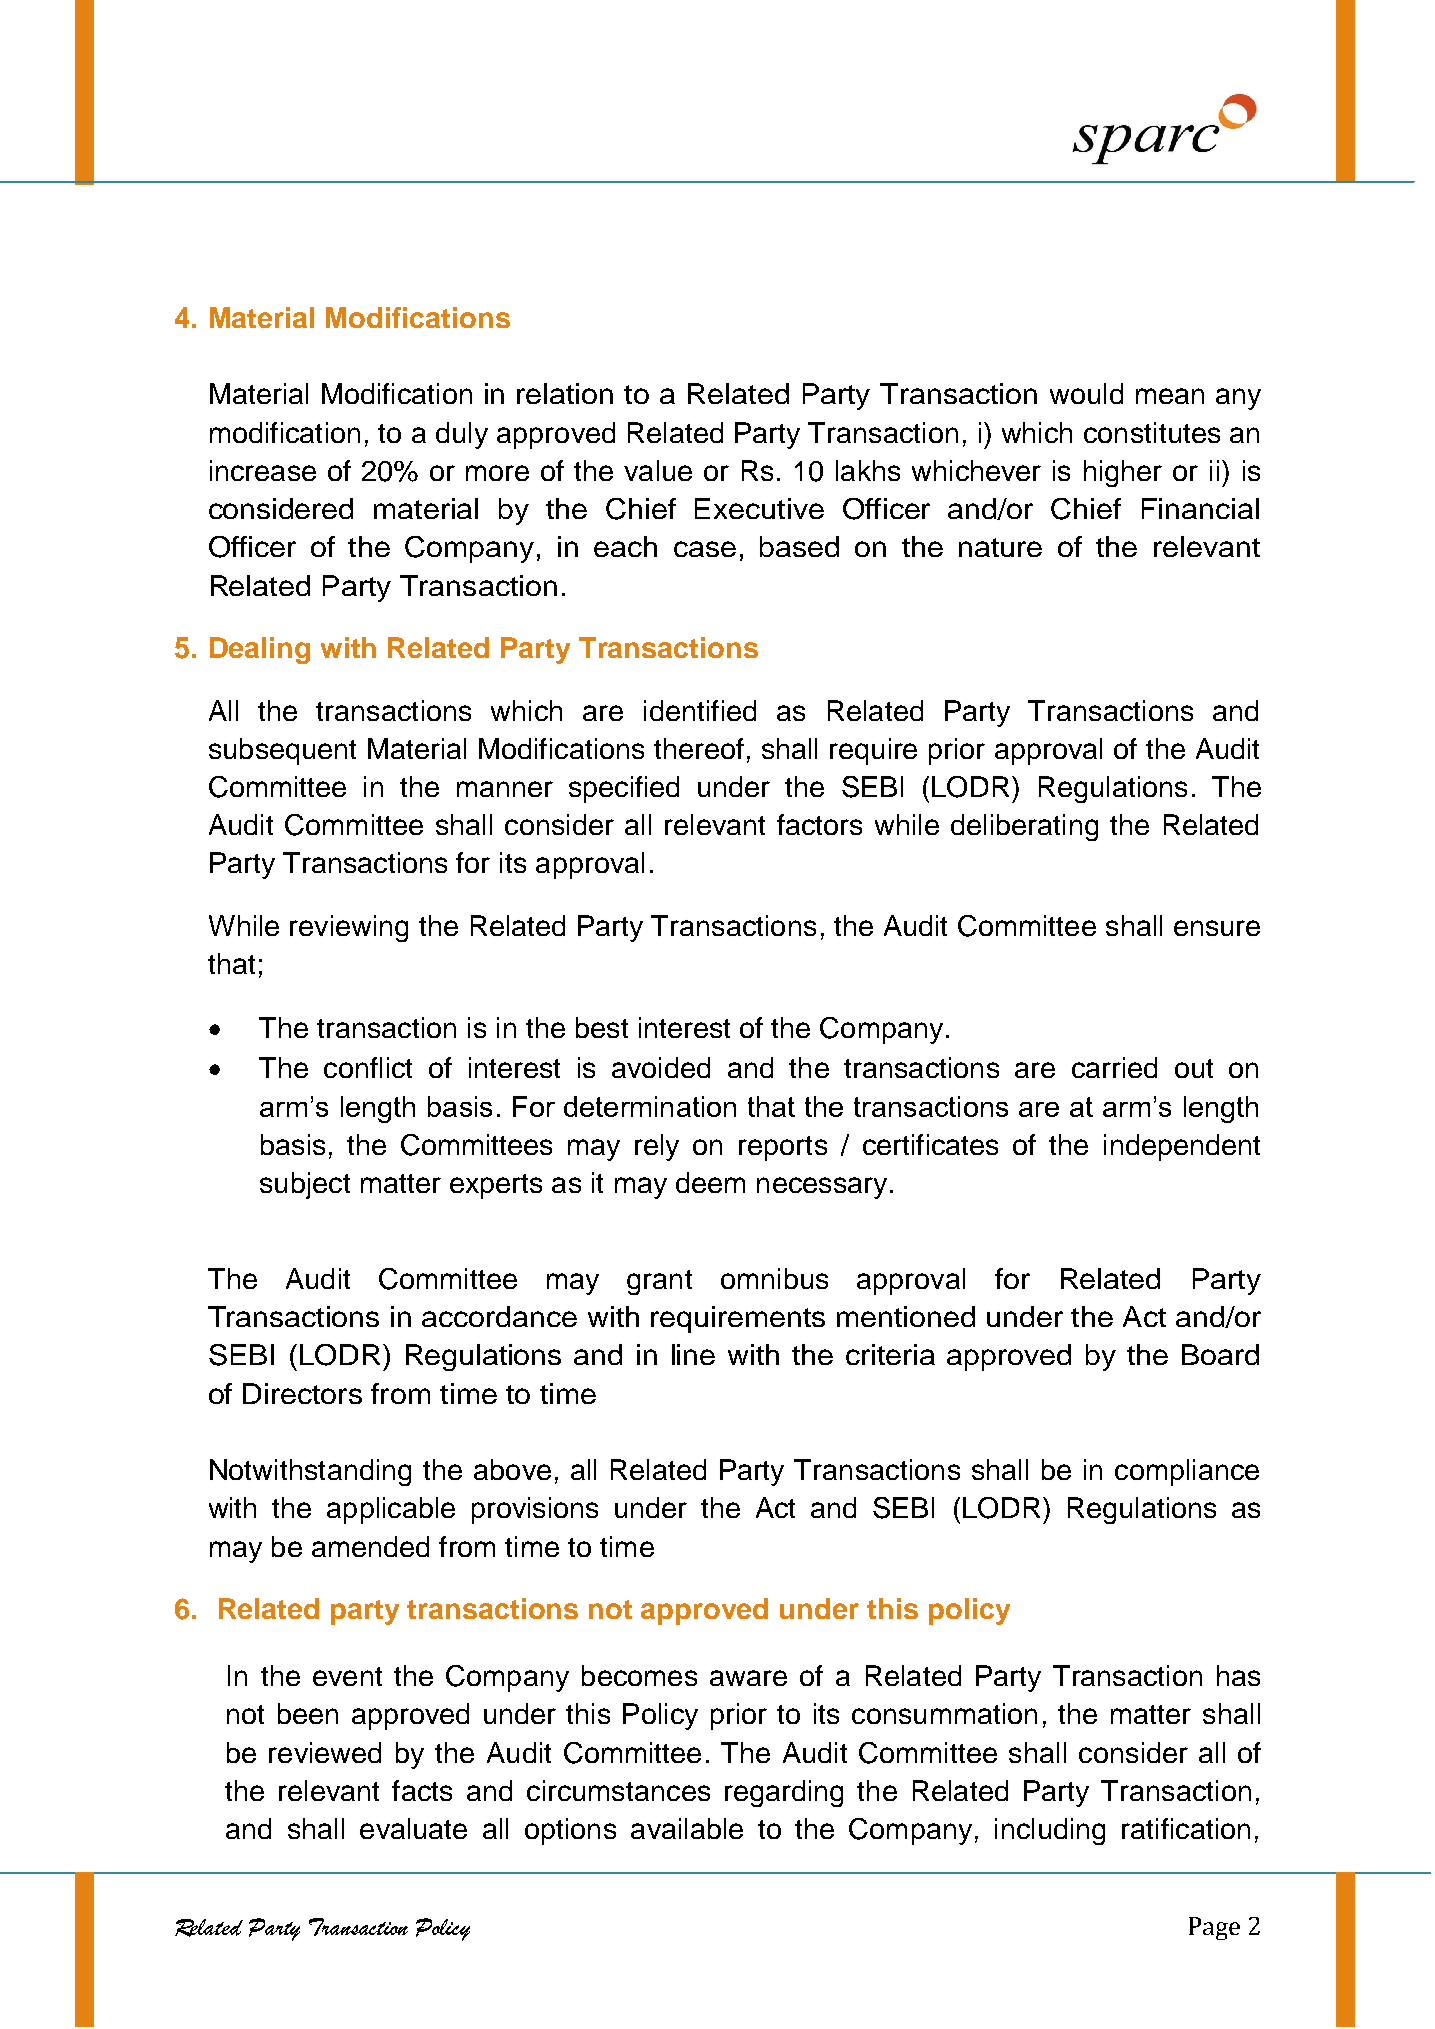  I want to click on deliberating, so click(1024, 827).
